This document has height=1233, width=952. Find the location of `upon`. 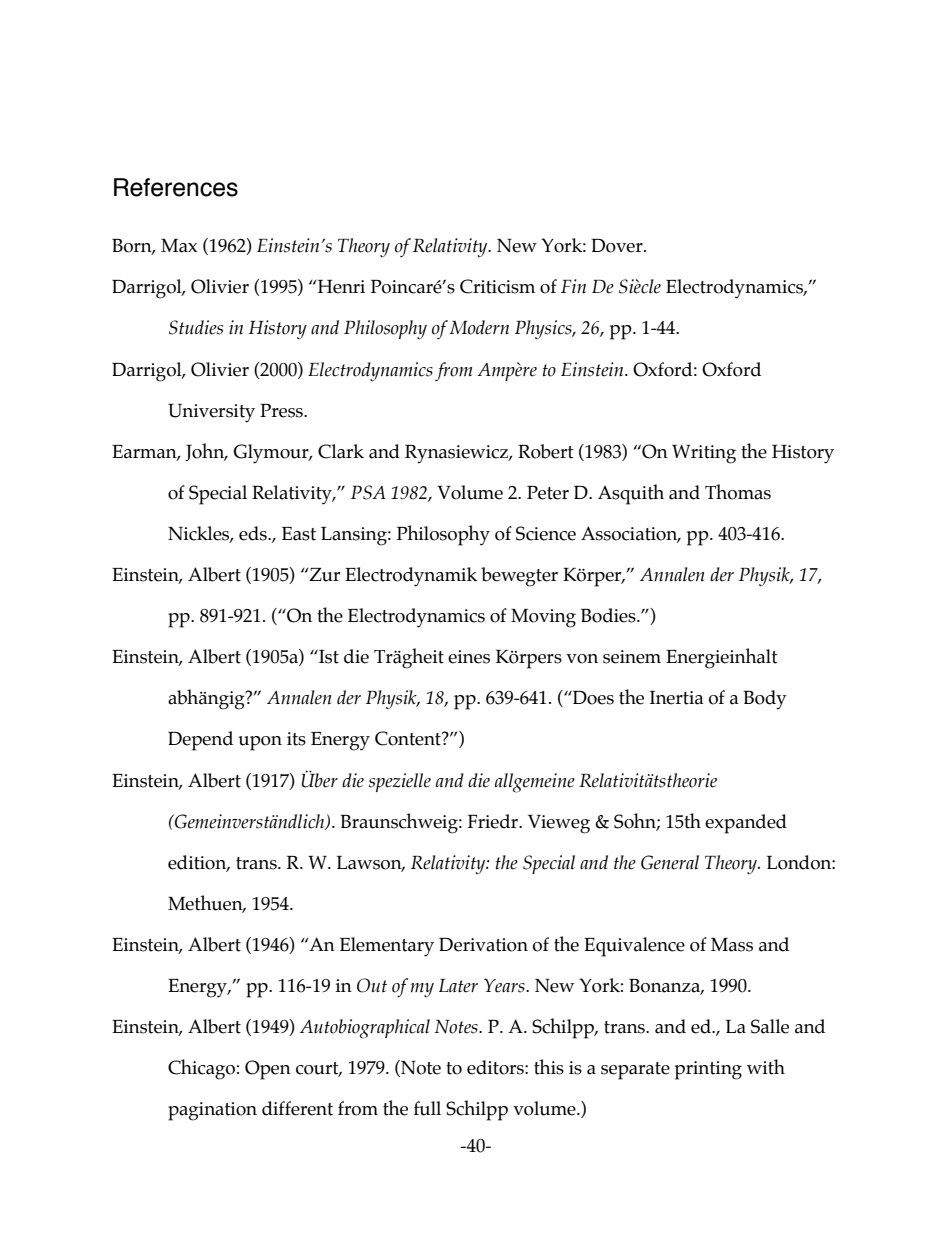

upon is located at coordinates (260, 743).
